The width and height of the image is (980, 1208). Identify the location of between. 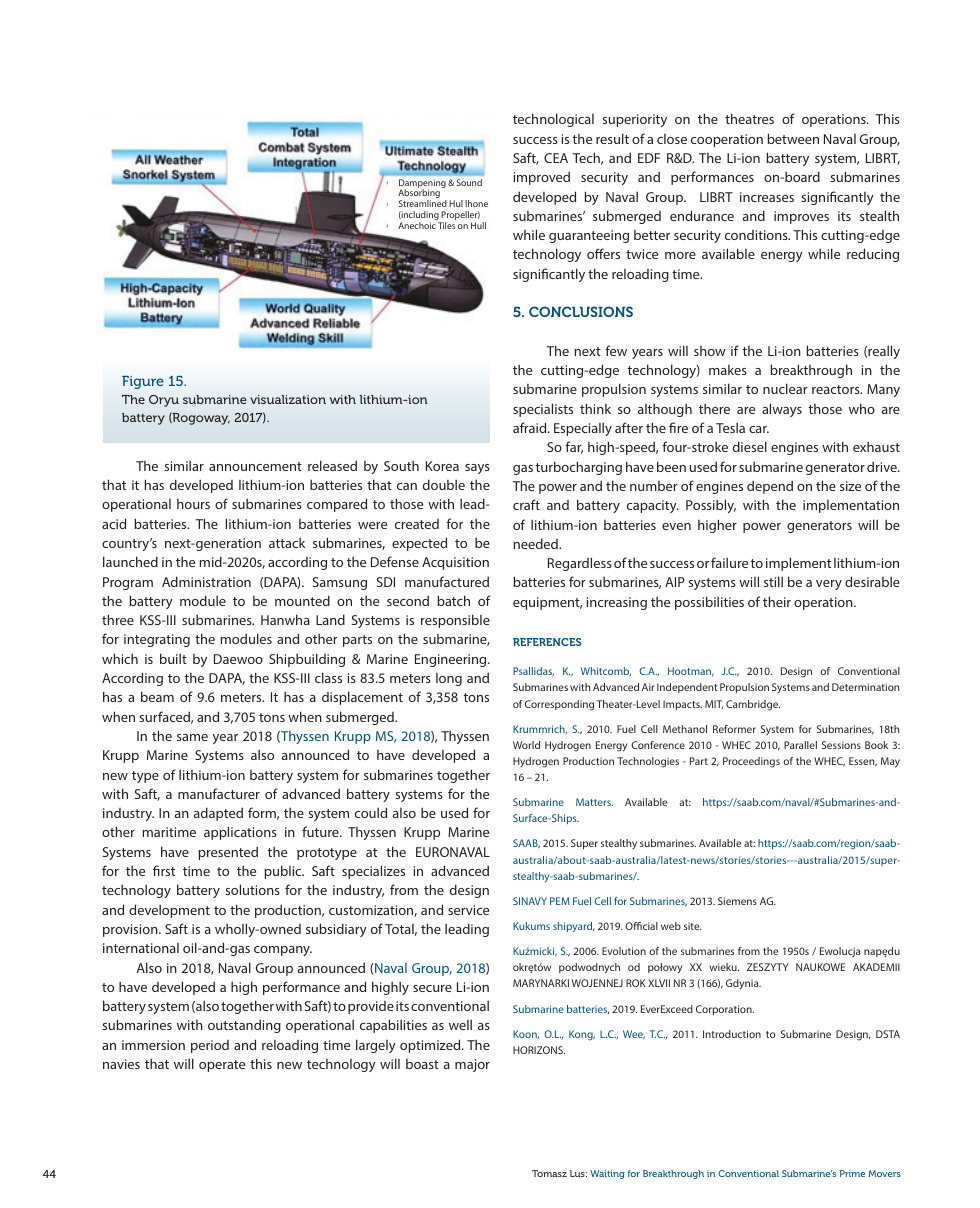
(793, 138).
